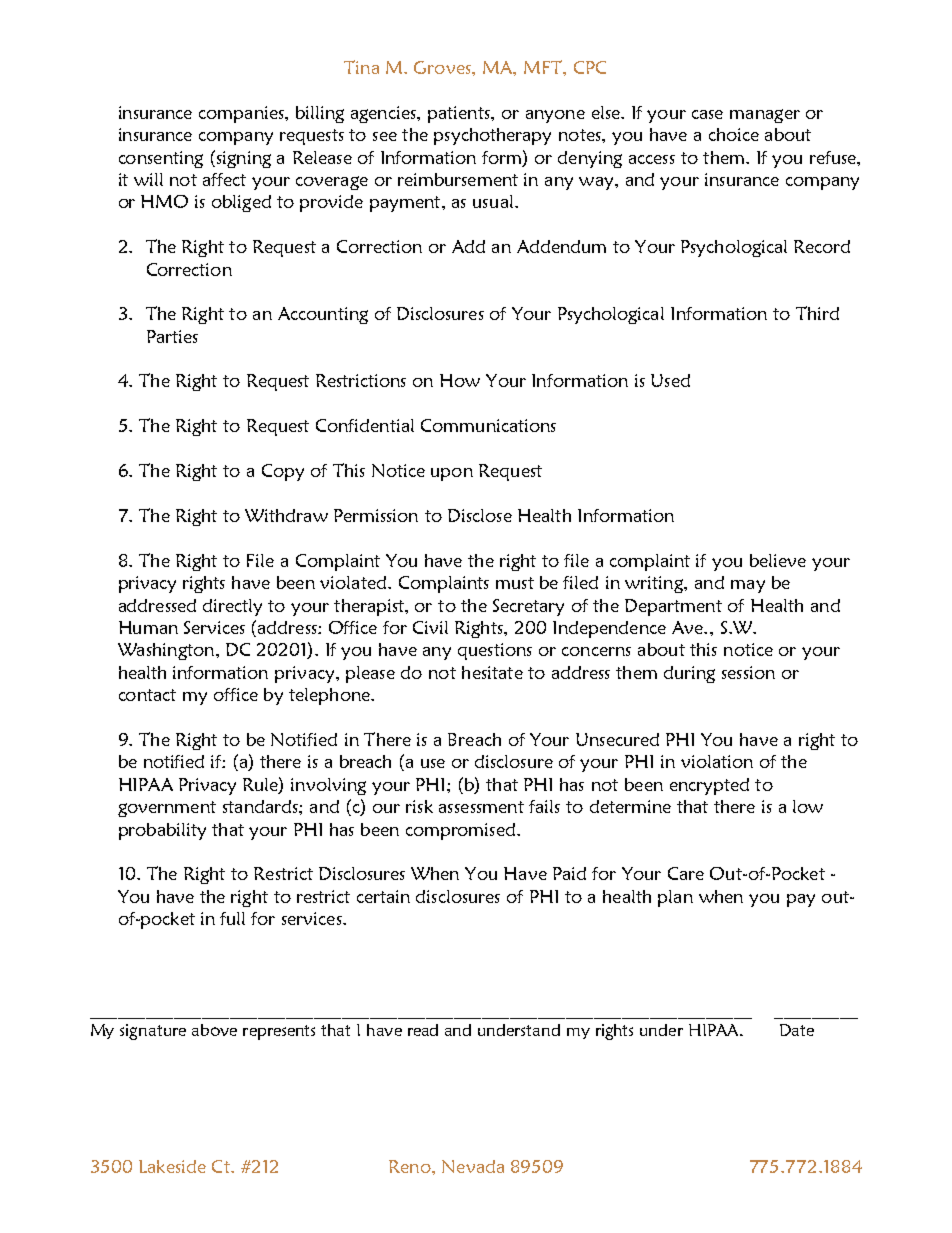 Image resolution: width=952 pixels, height=1233 pixels. Describe the element at coordinates (748, 586) in the page. I see `may` at that location.
